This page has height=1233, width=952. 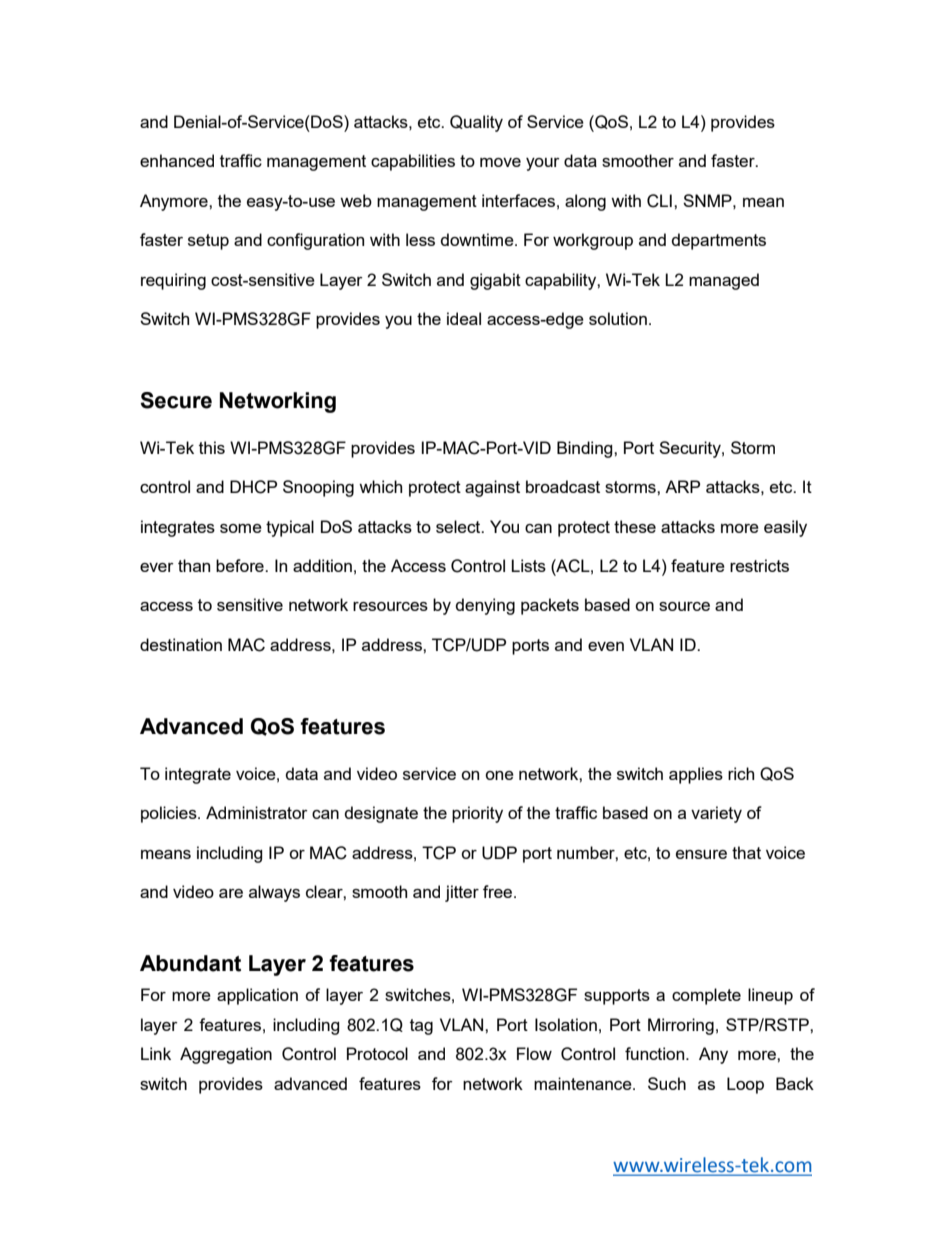 I want to click on move, so click(x=500, y=162).
